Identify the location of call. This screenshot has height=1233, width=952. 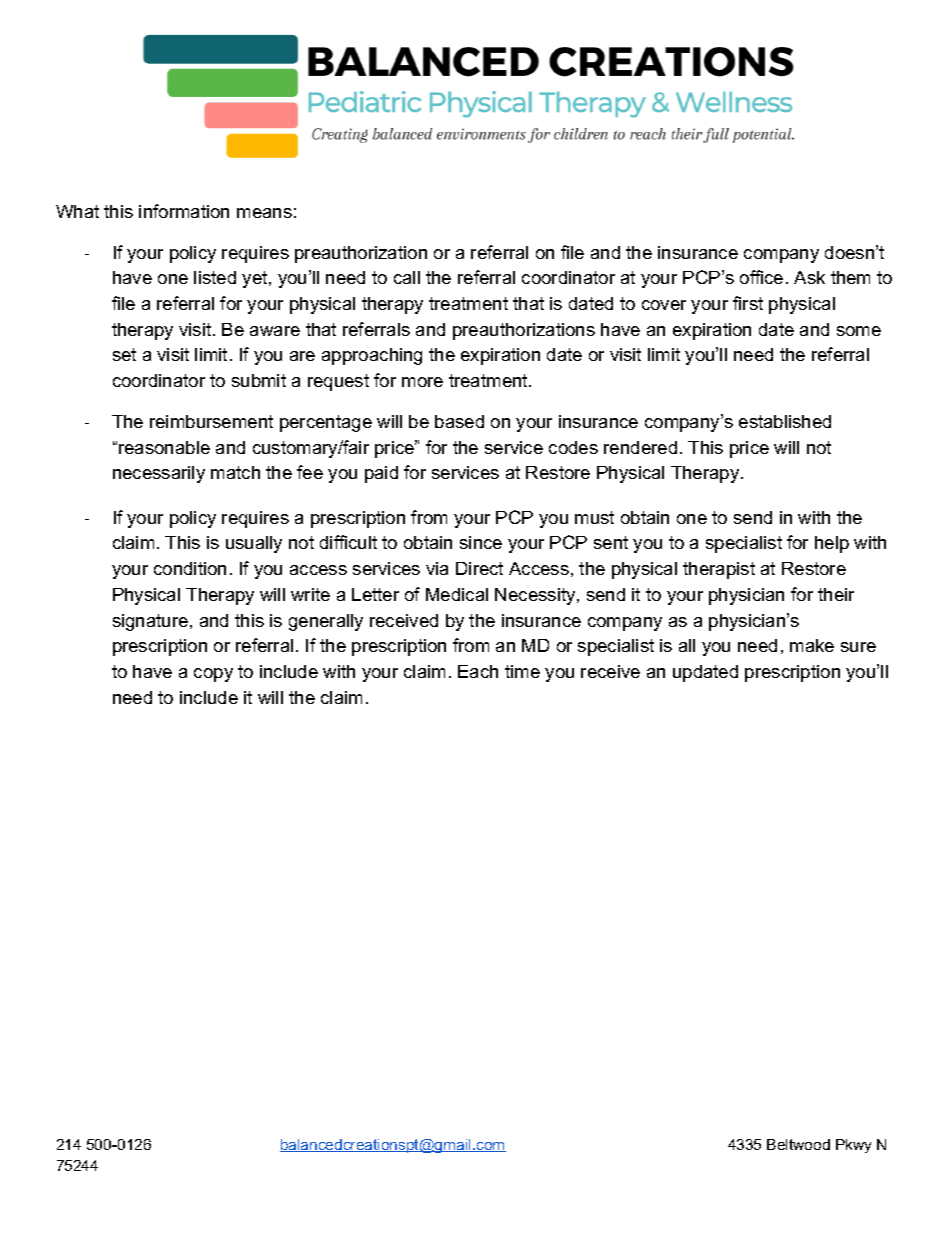
(407, 277).
